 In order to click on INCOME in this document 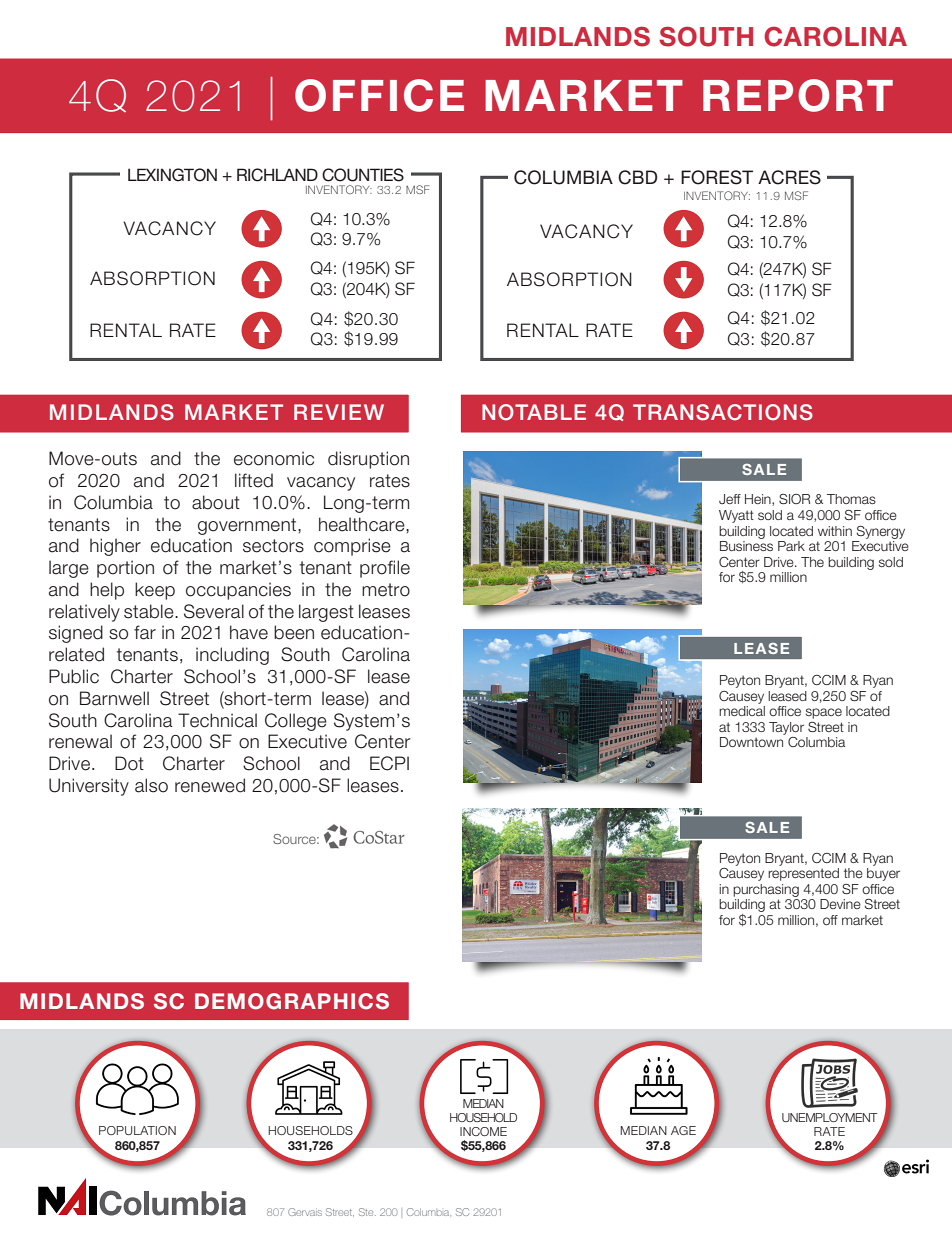, I will do `click(483, 1131)`.
